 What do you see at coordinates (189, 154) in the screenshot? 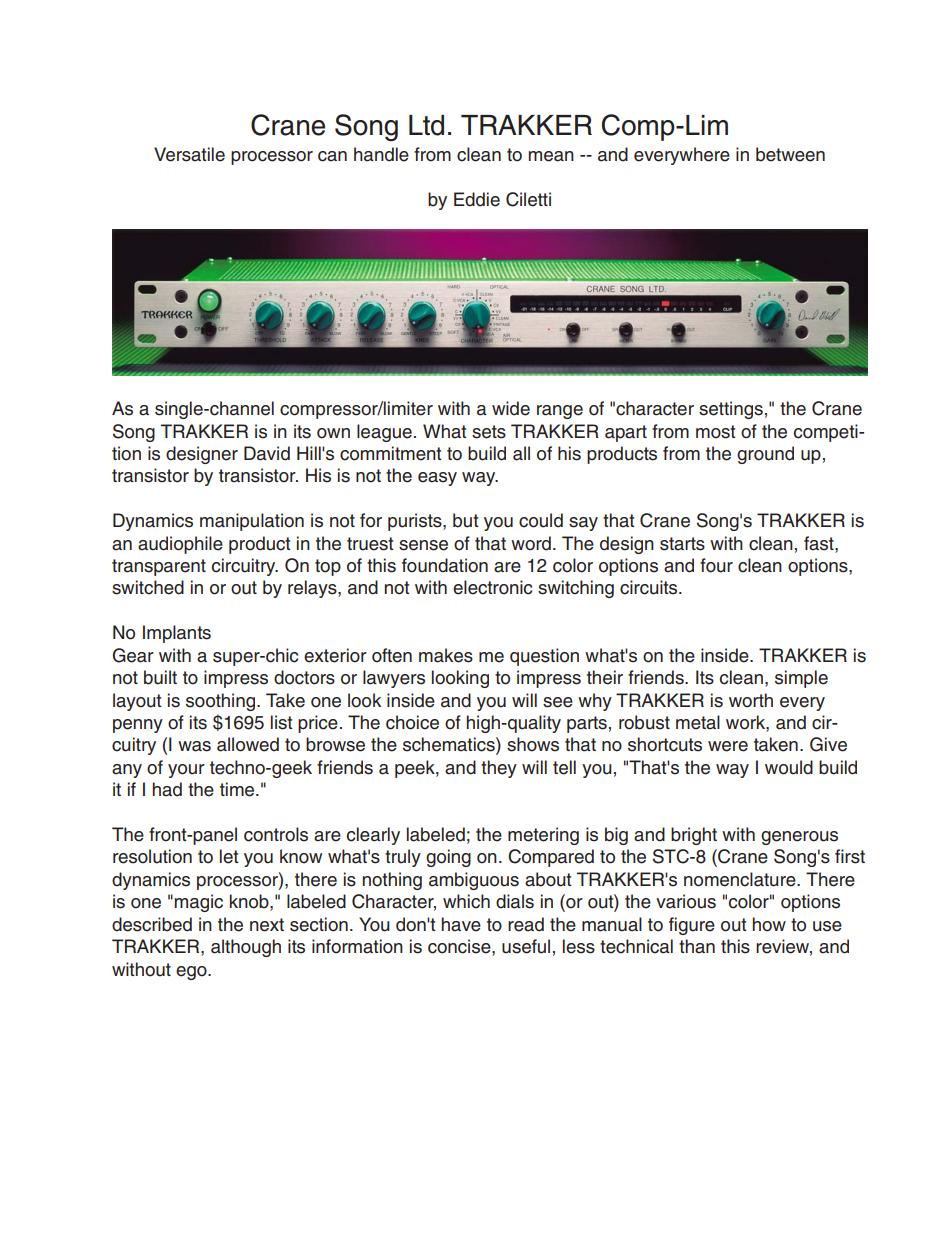
I see `Versatile` at bounding box center [189, 154].
